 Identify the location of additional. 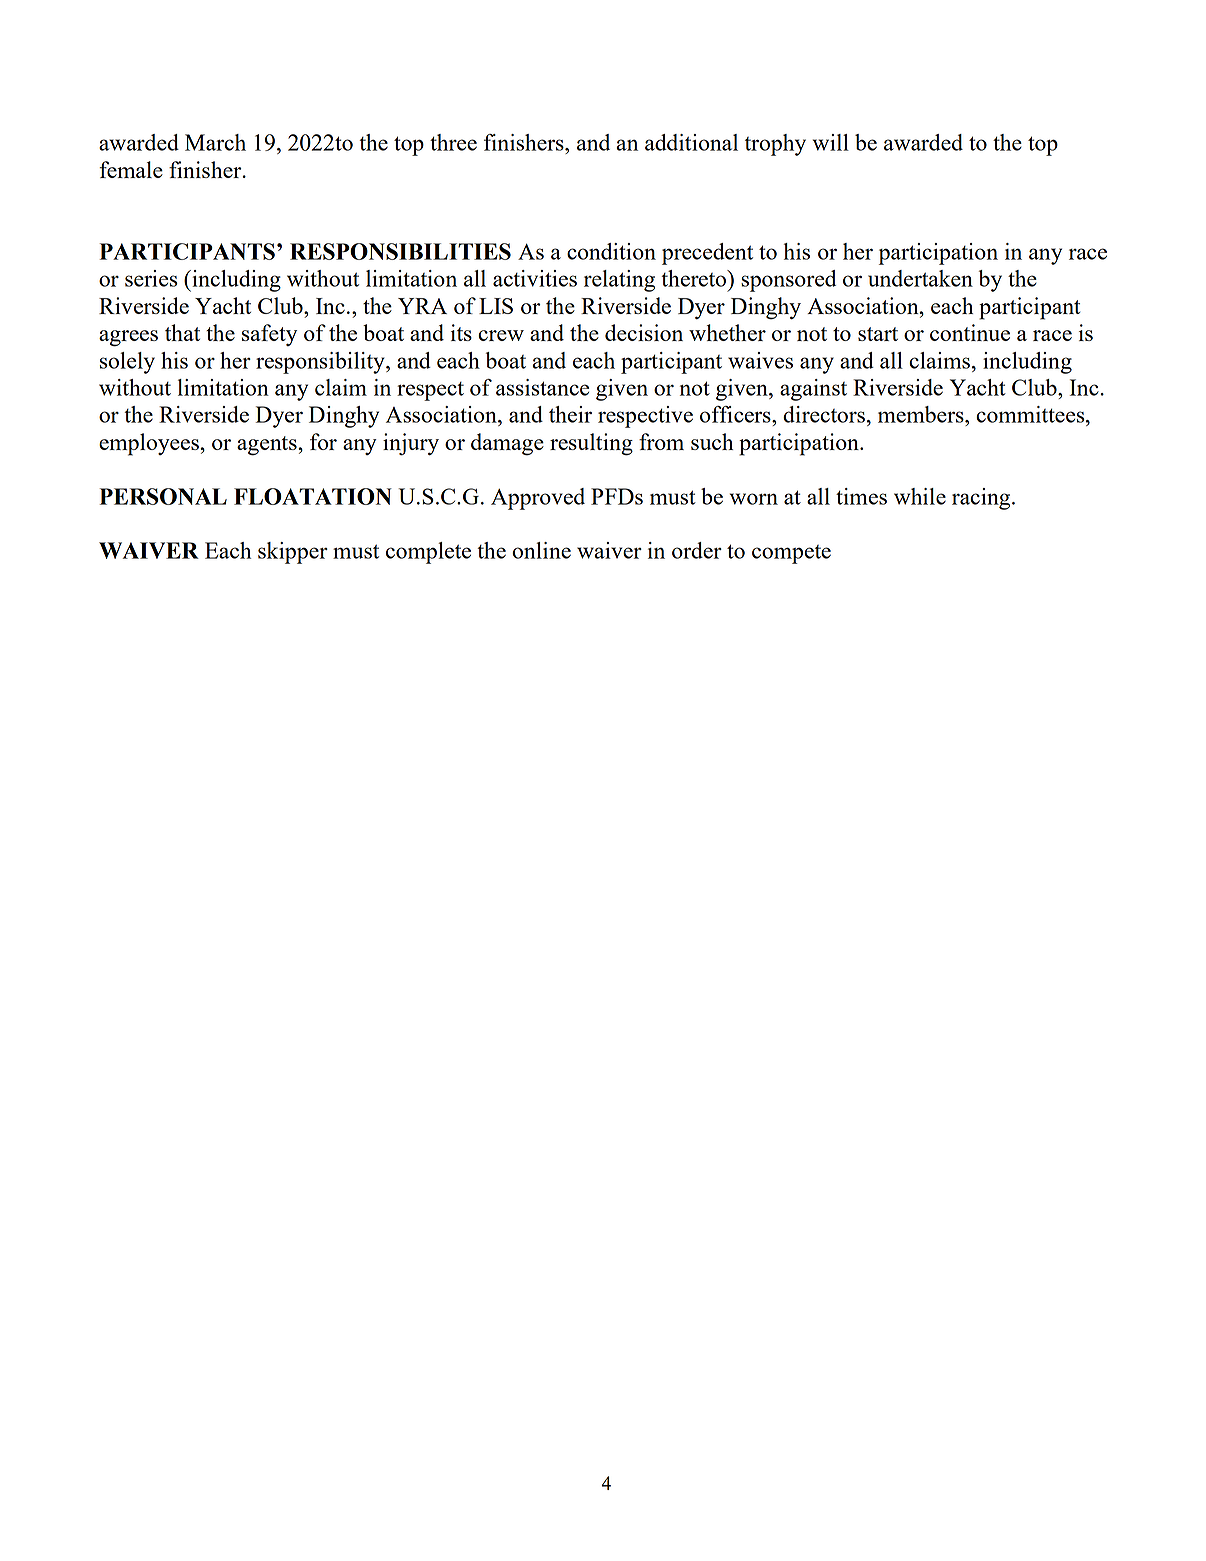
(691, 142).
